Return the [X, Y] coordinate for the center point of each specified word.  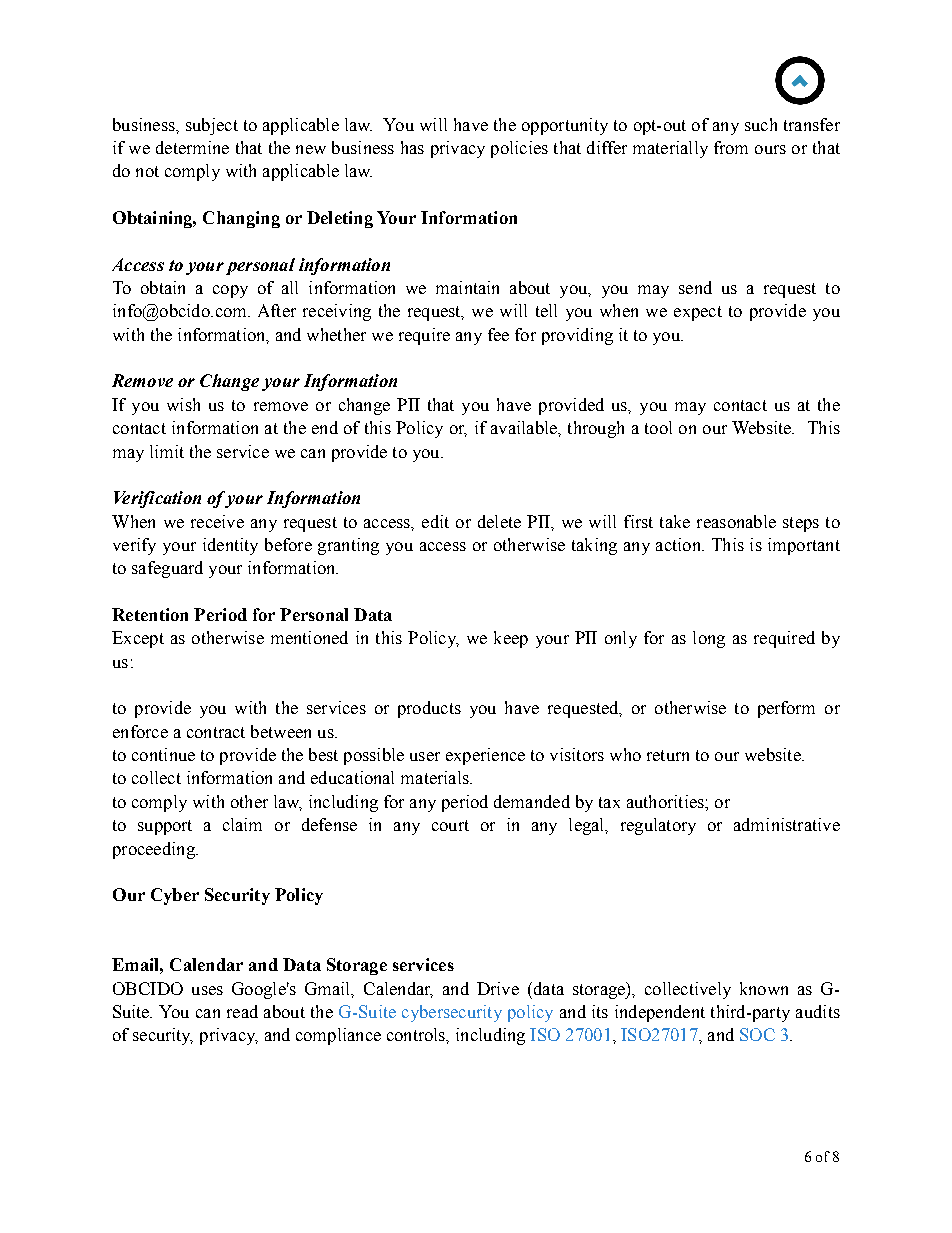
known [764, 988]
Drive [498, 988]
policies [519, 149]
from [731, 147]
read [242, 1011]
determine [192, 147]
